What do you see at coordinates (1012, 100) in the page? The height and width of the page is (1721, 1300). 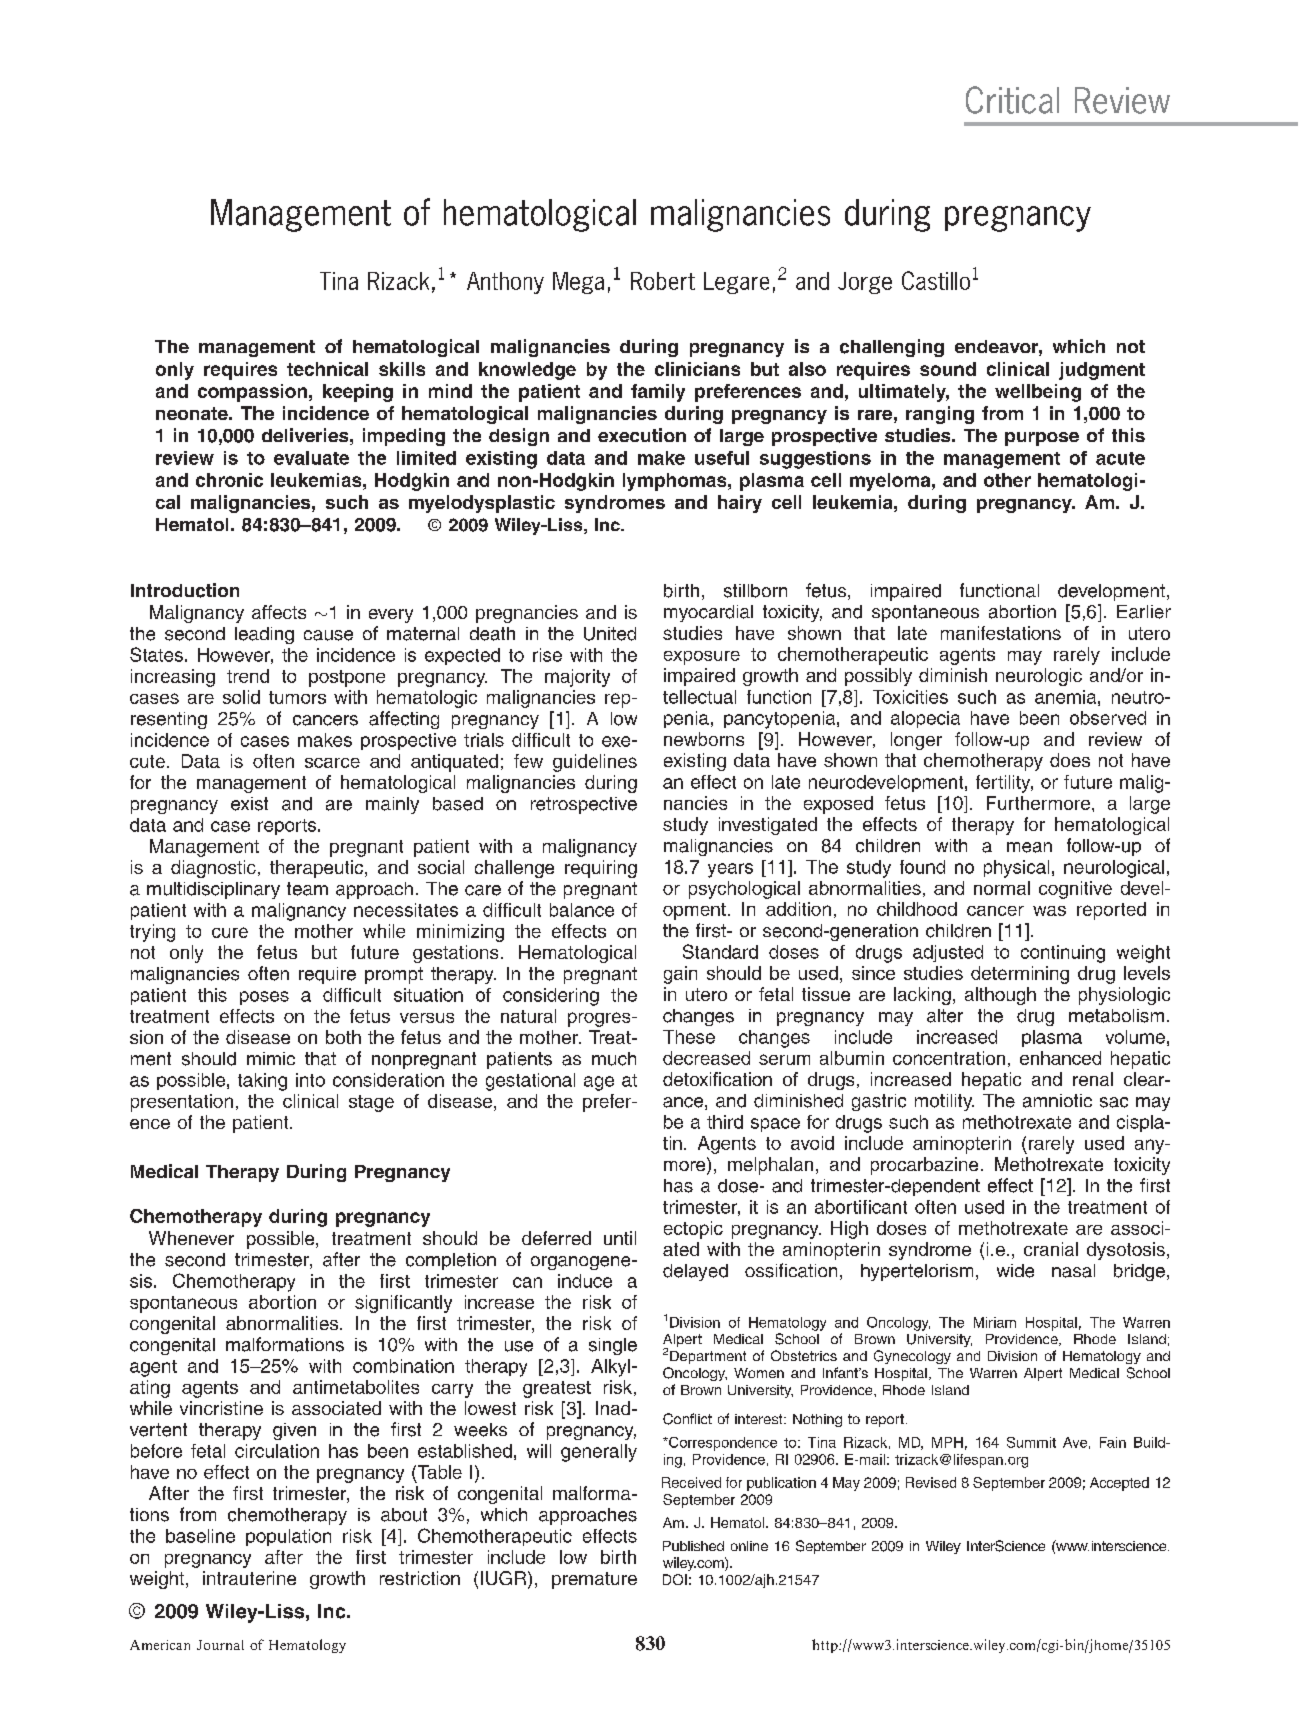 I see `Critical` at bounding box center [1012, 100].
